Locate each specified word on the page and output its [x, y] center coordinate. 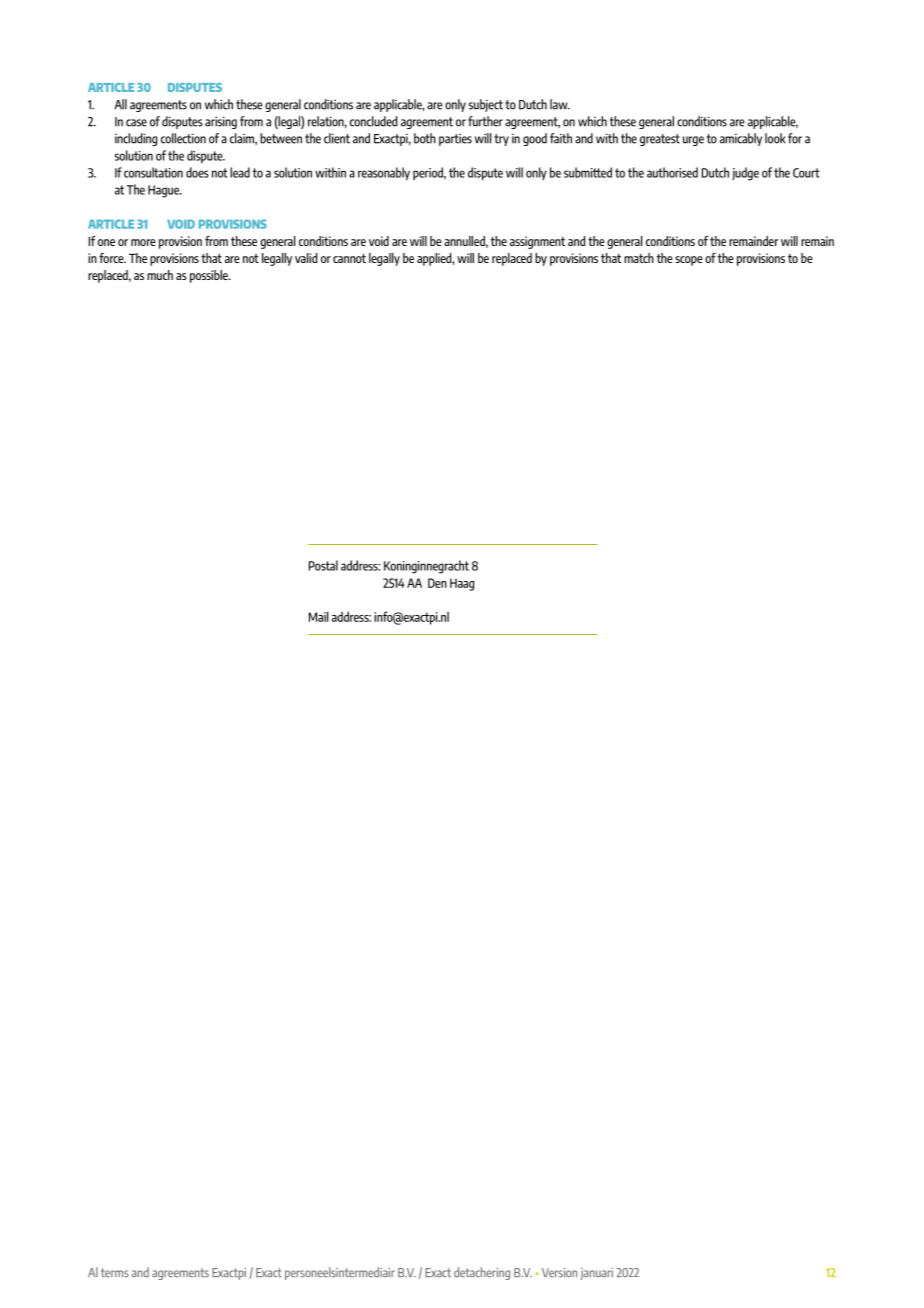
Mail [318, 616]
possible [210, 276]
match [639, 258]
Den [437, 583]
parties [455, 140]
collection [183, 138]
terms [115, 1272]
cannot [349, 258]
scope [689, 261]
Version [559, 1272]
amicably [741, 139]
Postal [323, 565]
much [160, 275]
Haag [462, 584]
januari [597, 1274]
